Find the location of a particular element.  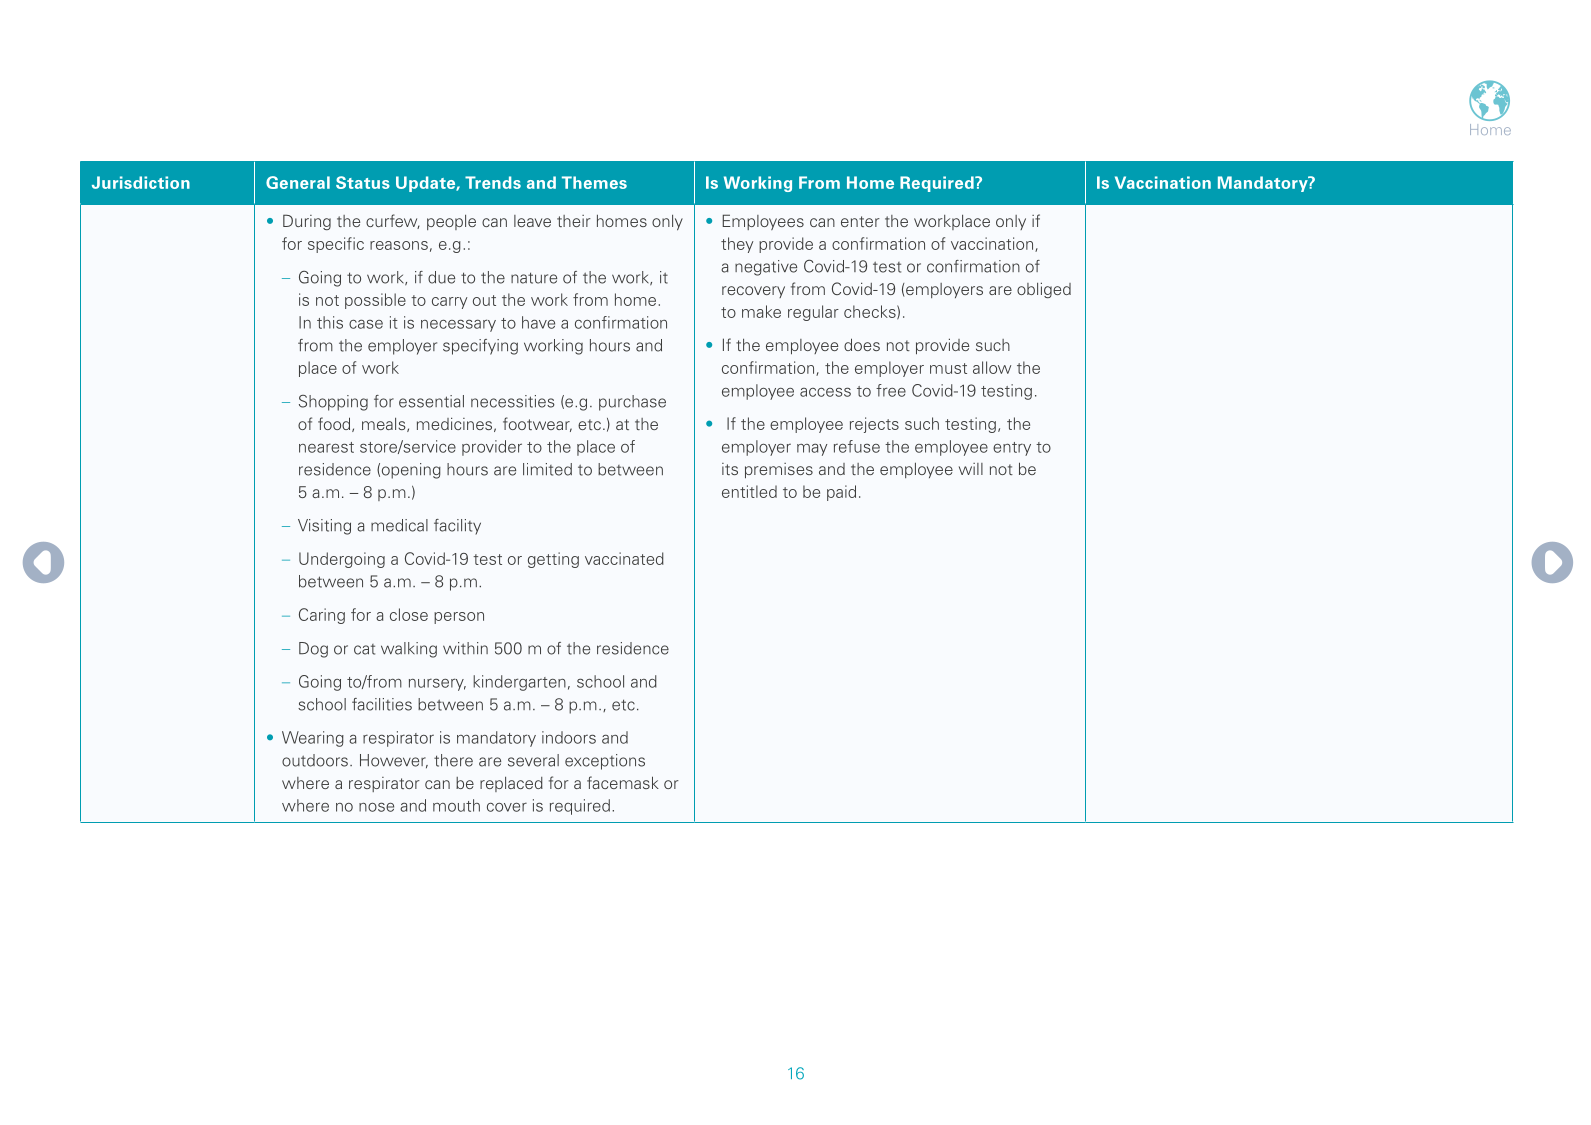

Shopping is located at coordinates (333, 403).
